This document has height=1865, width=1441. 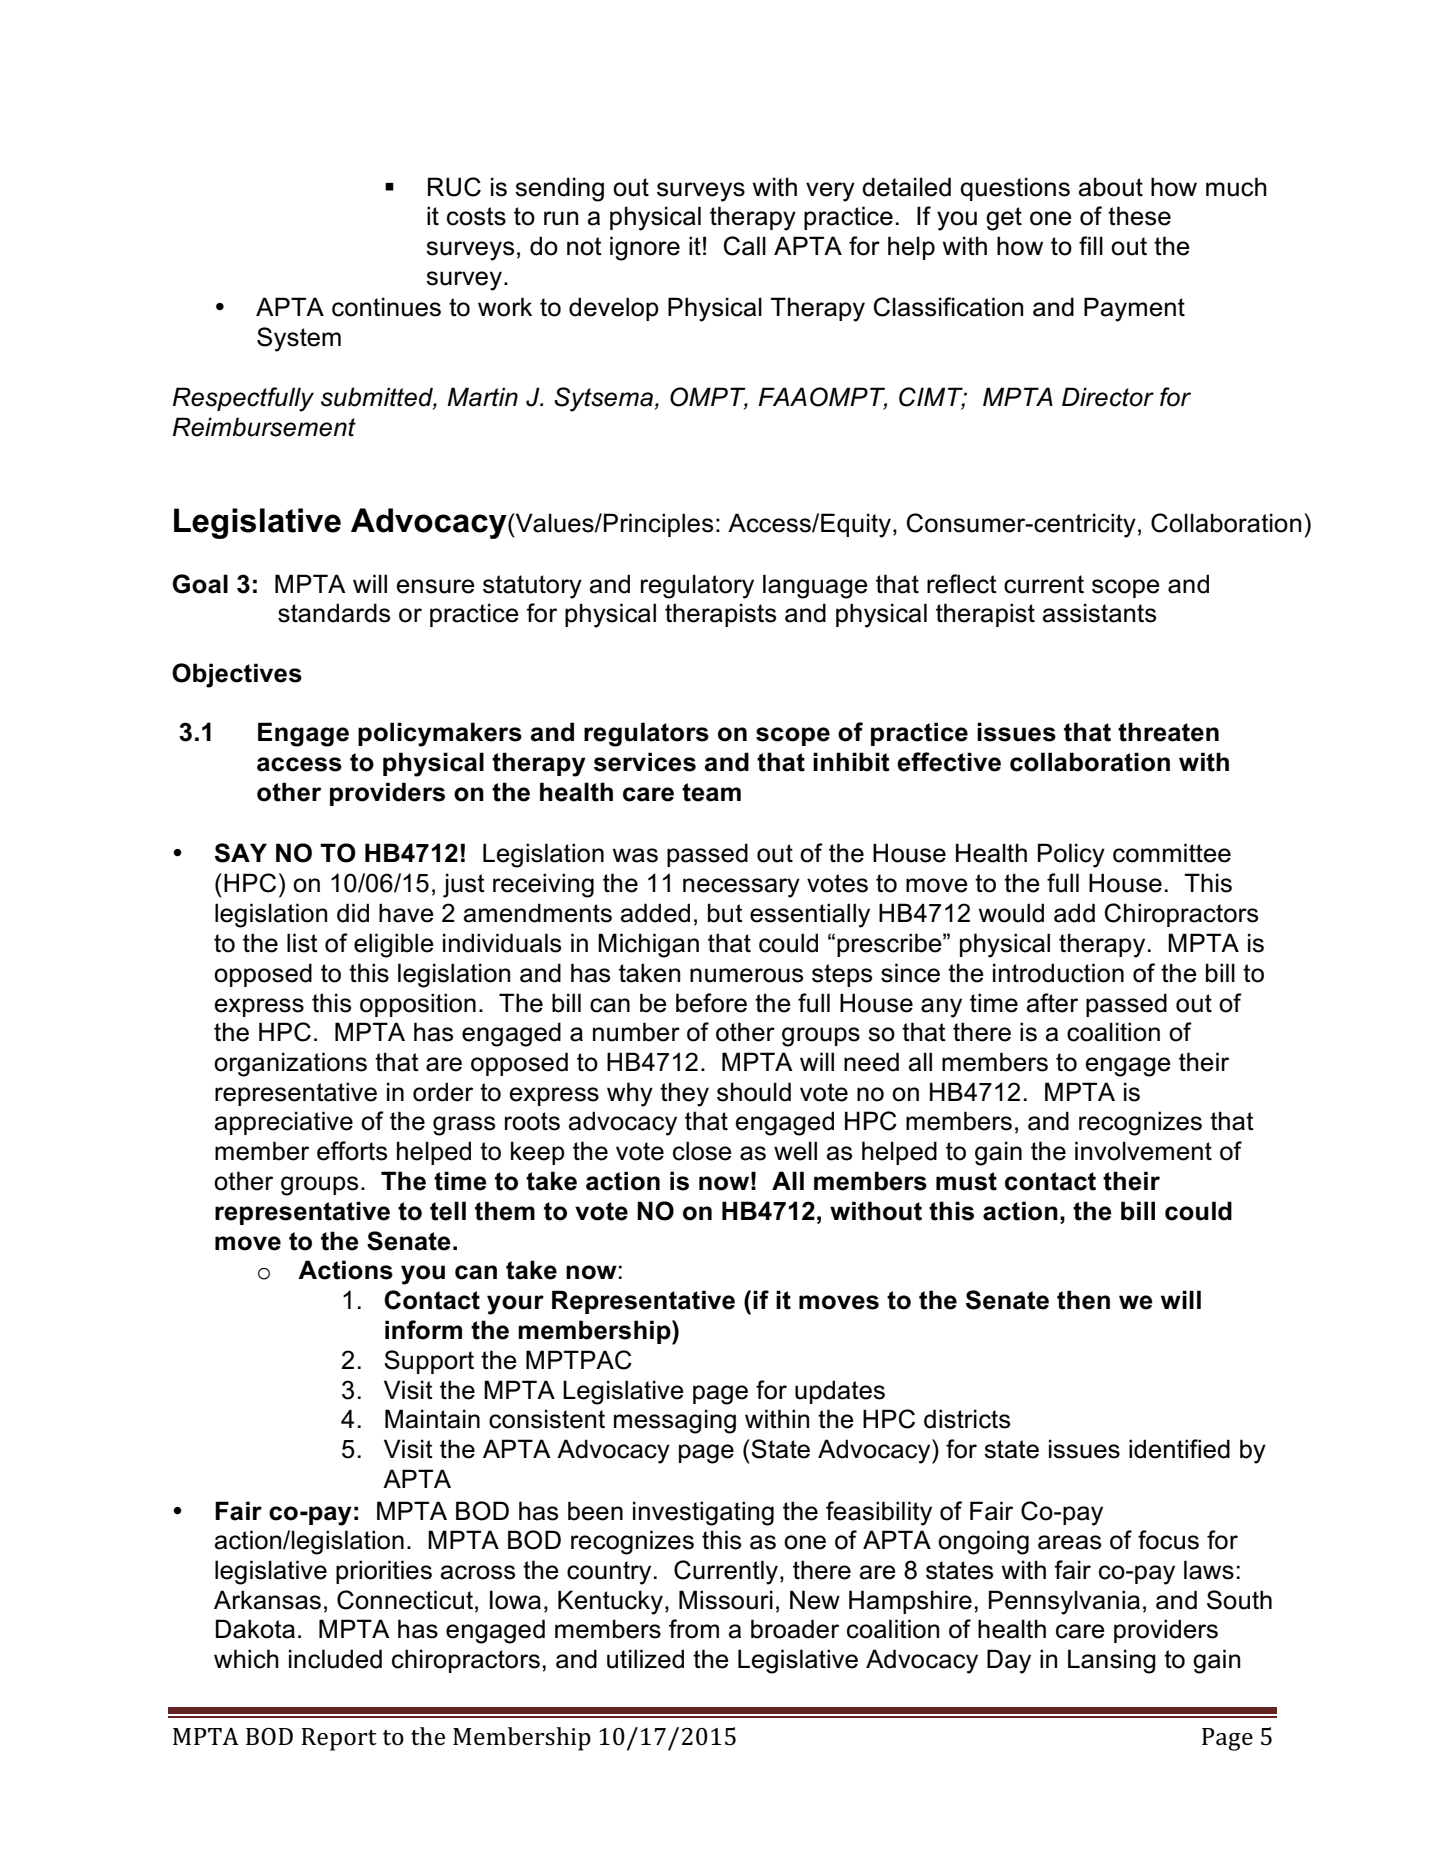 I want to click on numerous, so click(x=746, y=975).
